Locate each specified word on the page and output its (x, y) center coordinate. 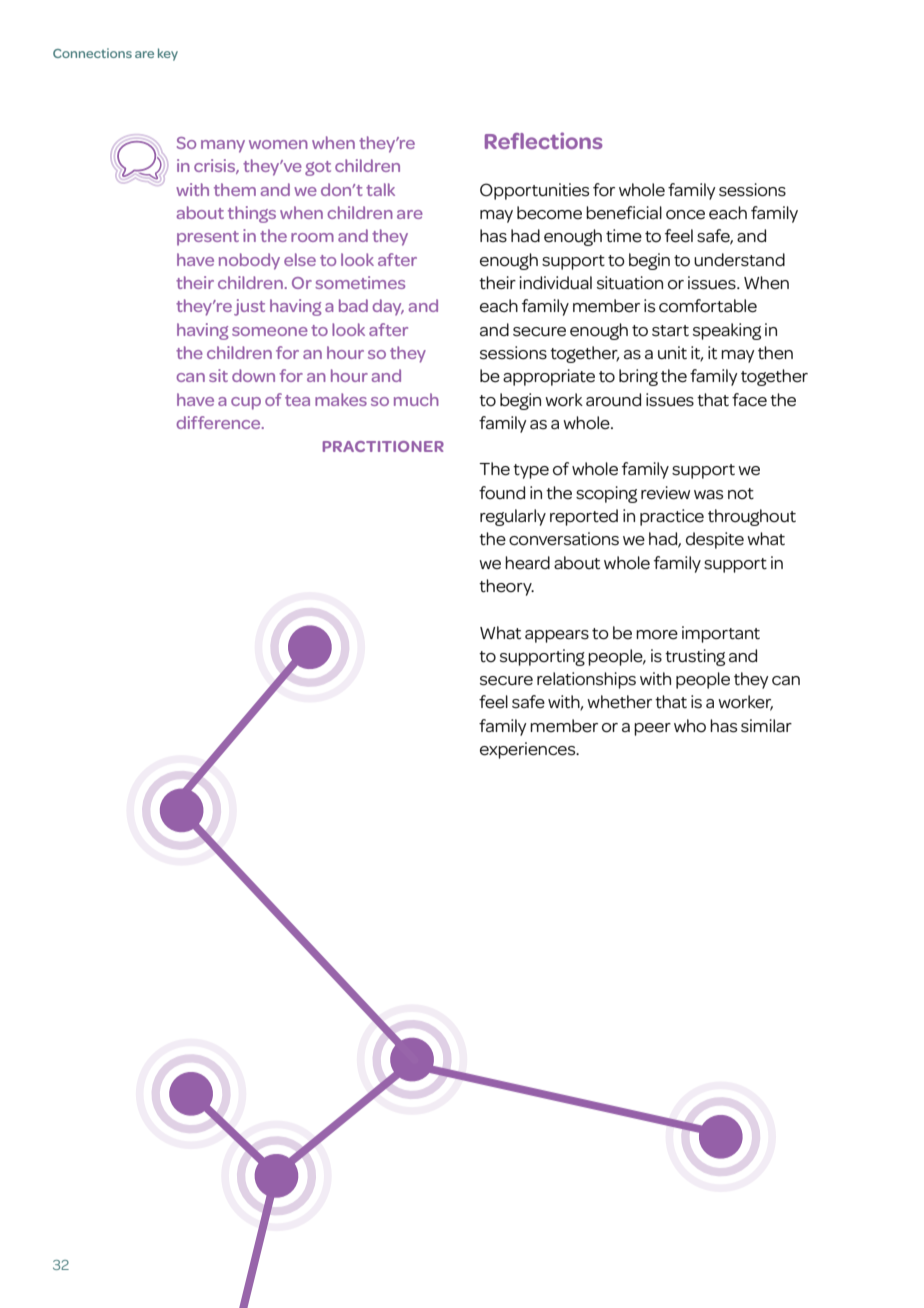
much (416, 399)
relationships (586, 680)
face (749, 400)
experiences (529, 750)
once (685, 215)
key (168, 54)
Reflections (544, 140)
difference (219, 422)
